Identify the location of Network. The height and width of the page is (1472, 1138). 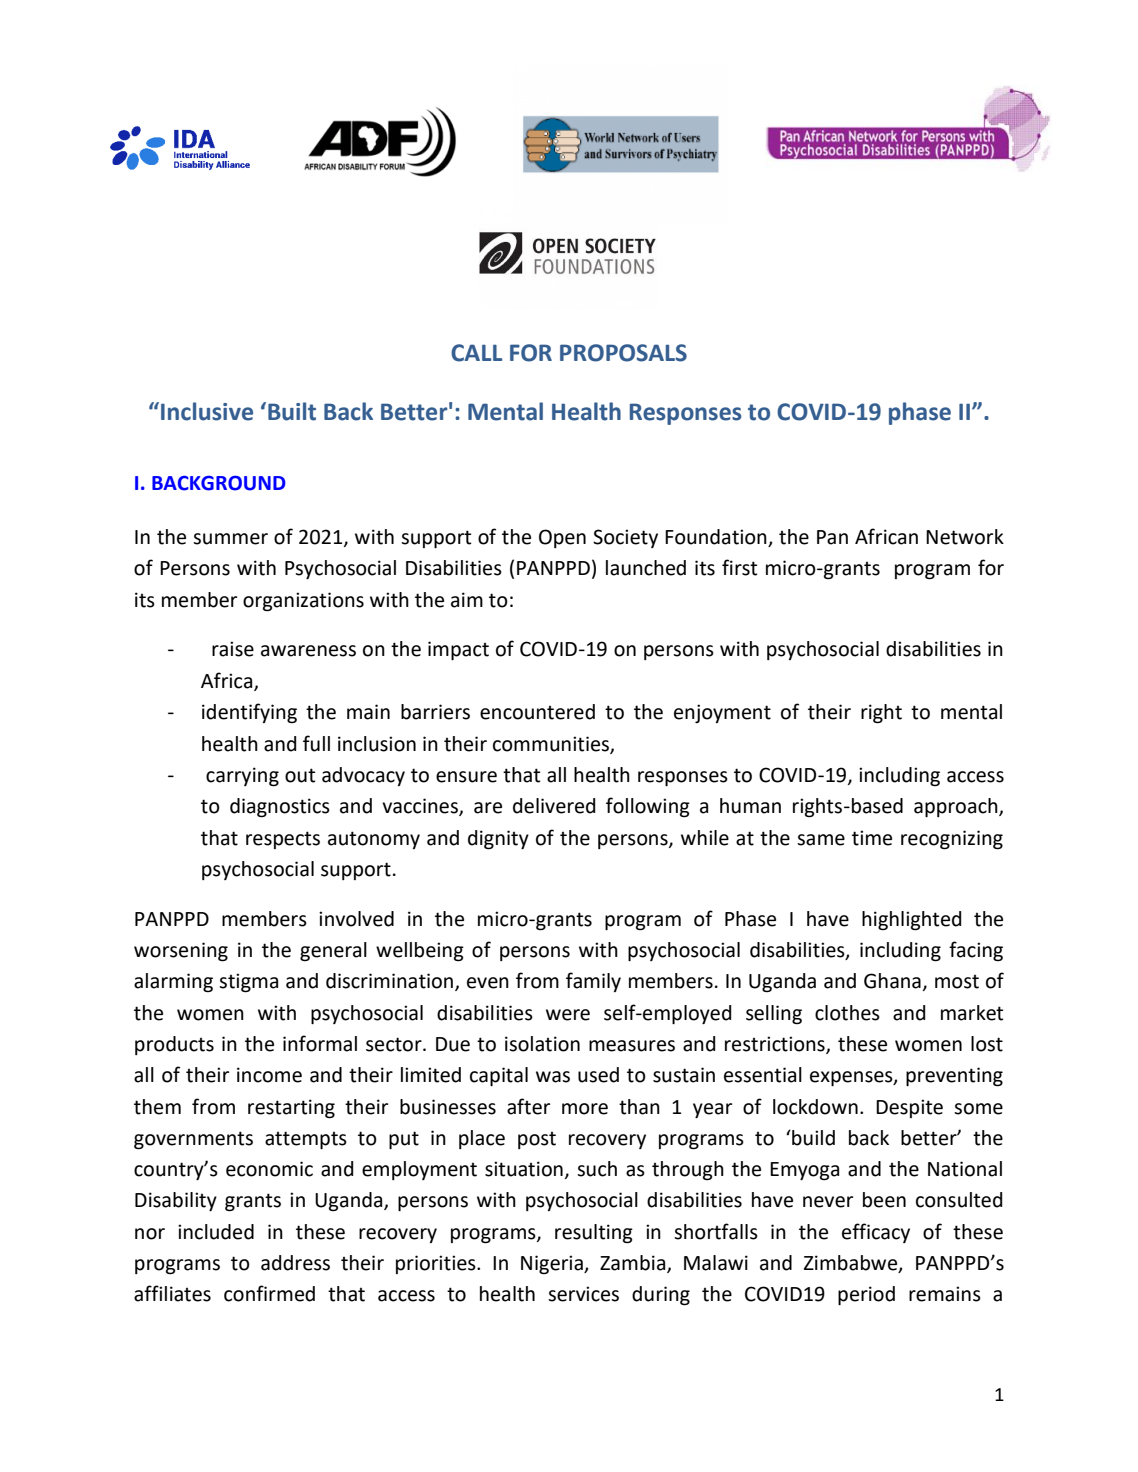
(965, 537).
